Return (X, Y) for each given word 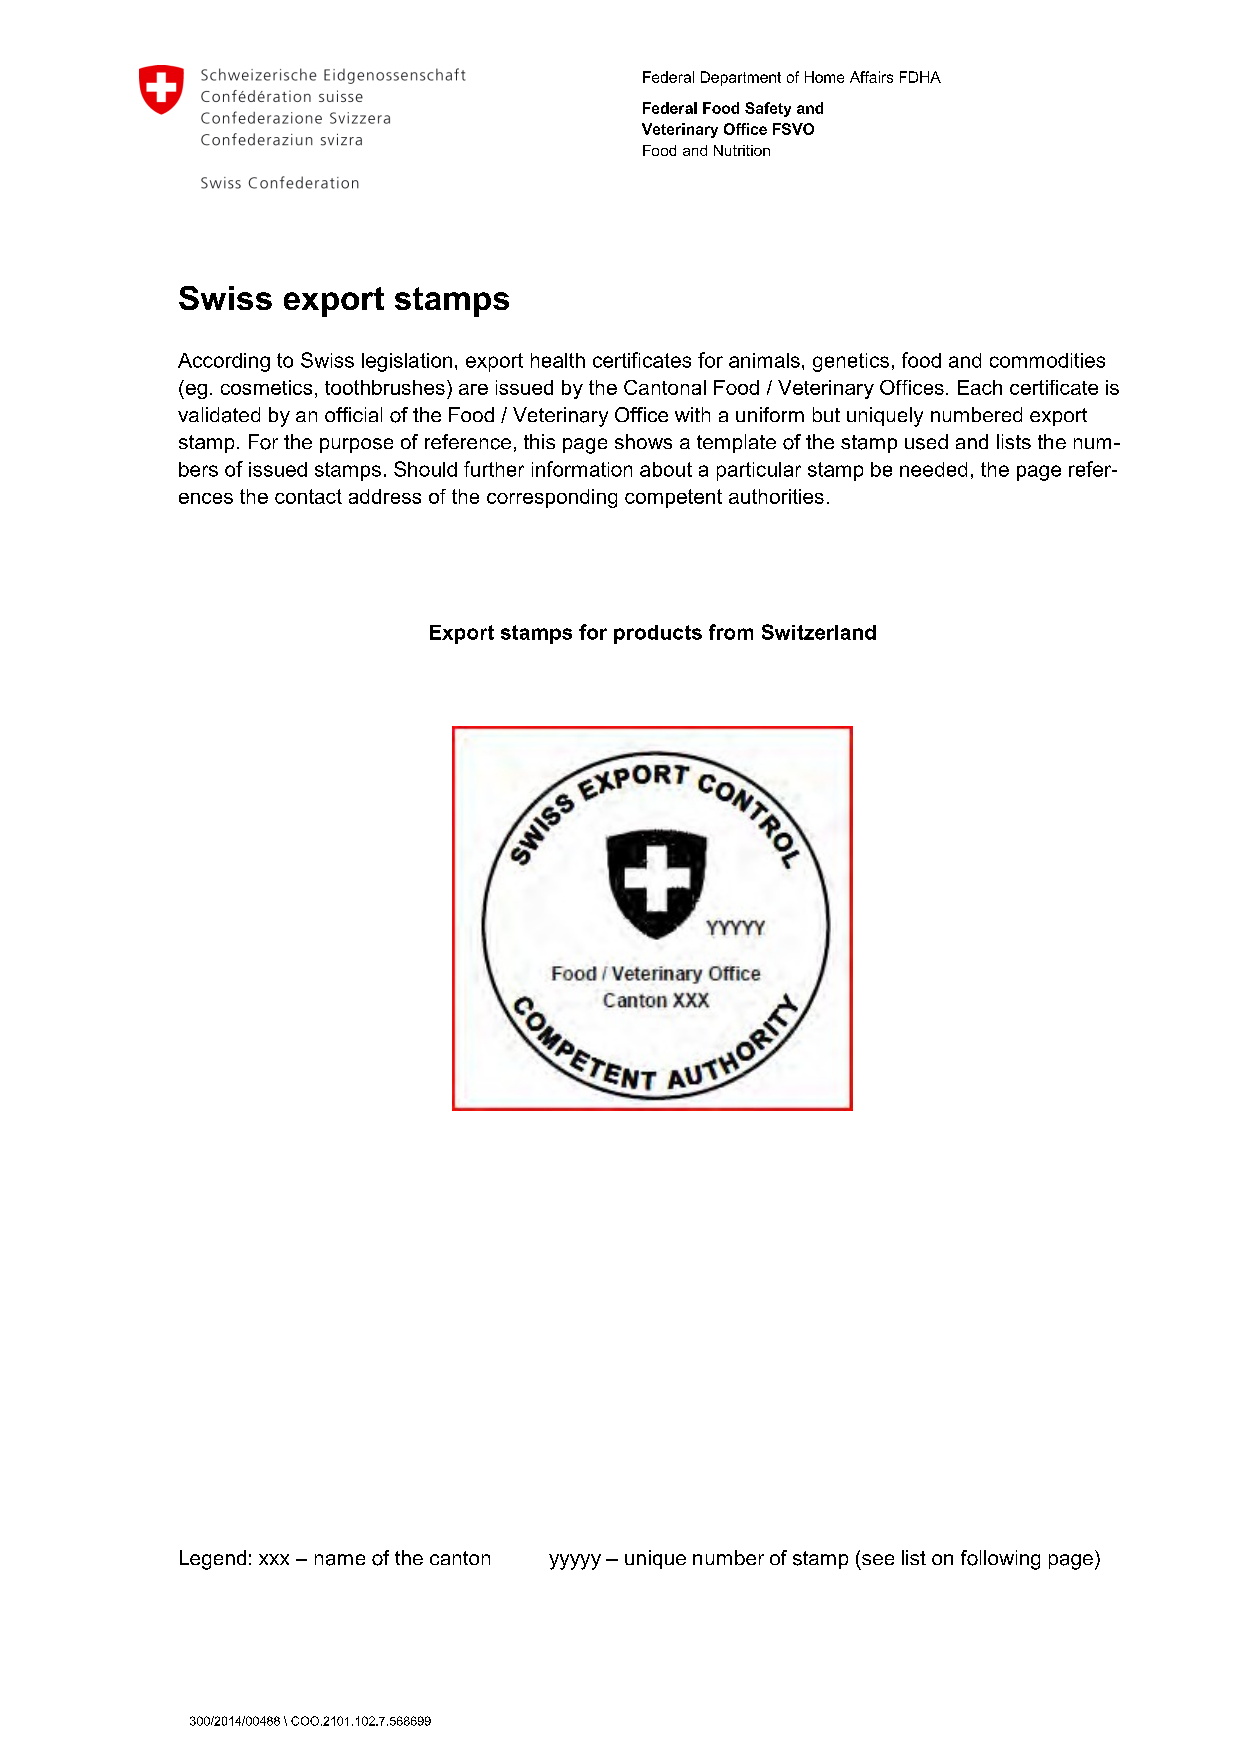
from (731, 632)
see (878, 1559)
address (385, 496)
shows (643, 441)
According (224, 362)
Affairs (871, 77)
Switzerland (819, 632)
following (1000, 1560)
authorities (776, 496)
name (340, 1560)
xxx (274, 1559)
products (658, 634)
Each (980, 387)
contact (308, 496)
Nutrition (742, 150)
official (353, 414)
